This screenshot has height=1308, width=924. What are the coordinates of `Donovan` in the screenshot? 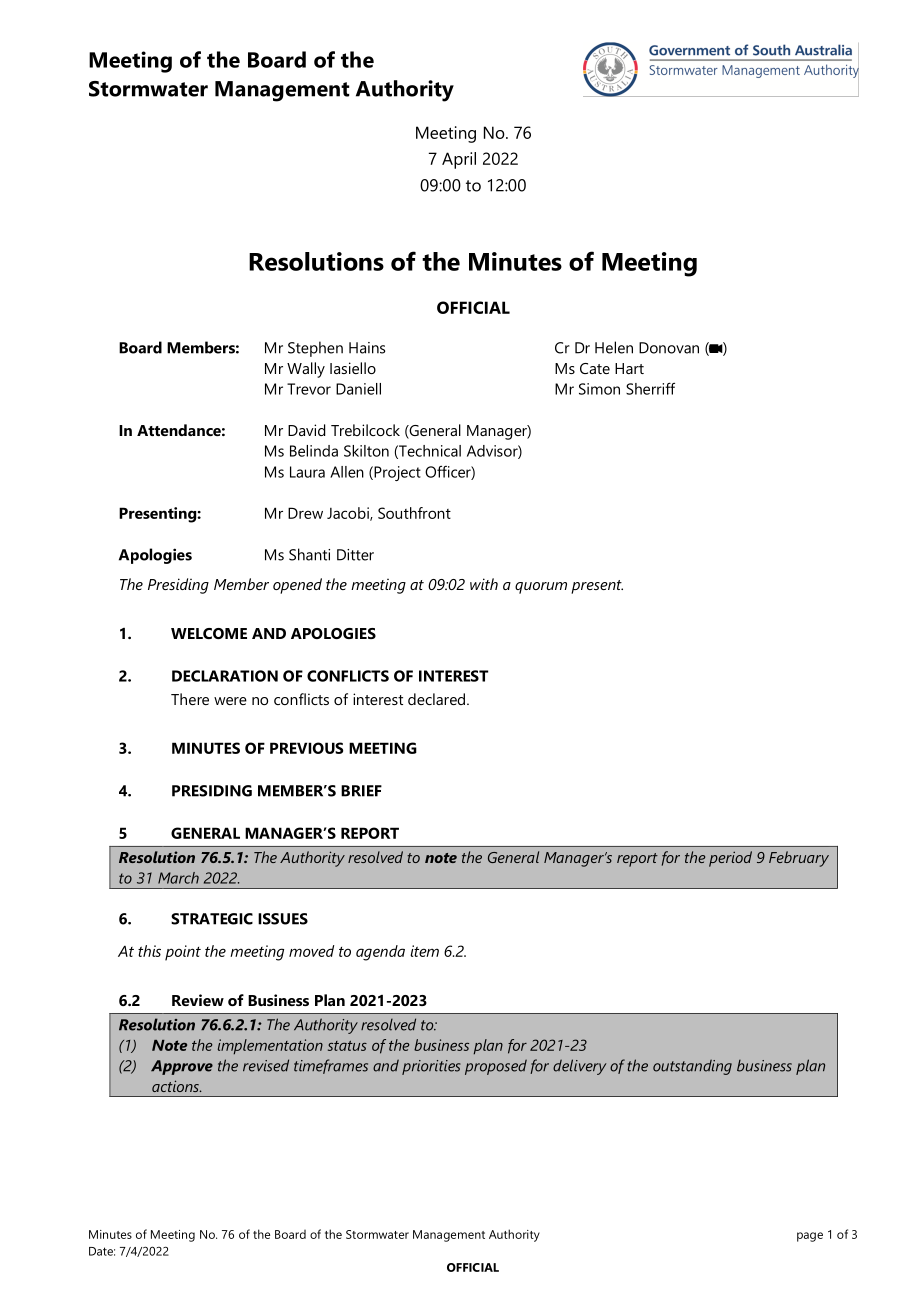 It's located at (669, 348).
